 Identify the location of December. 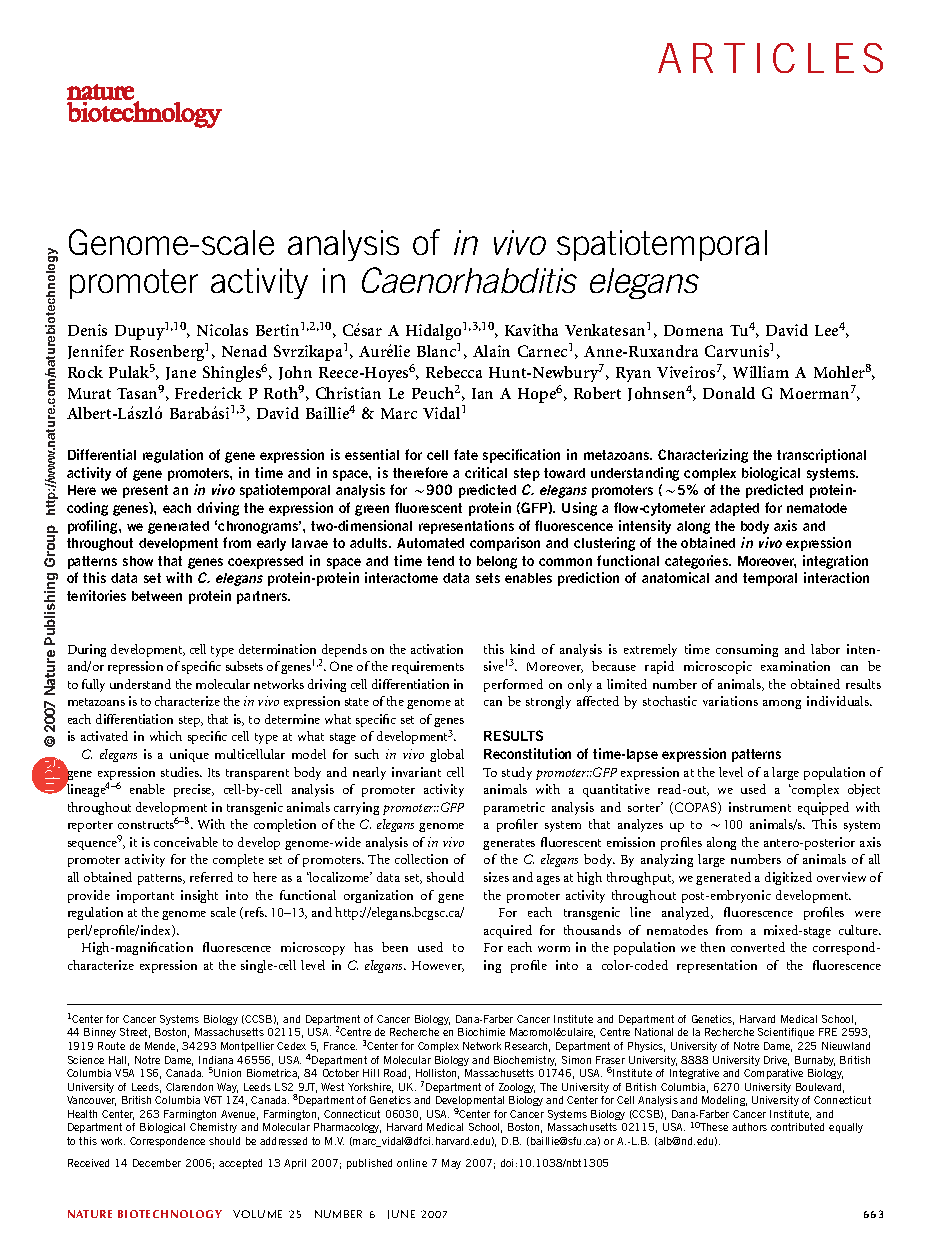
(157, 1163).
